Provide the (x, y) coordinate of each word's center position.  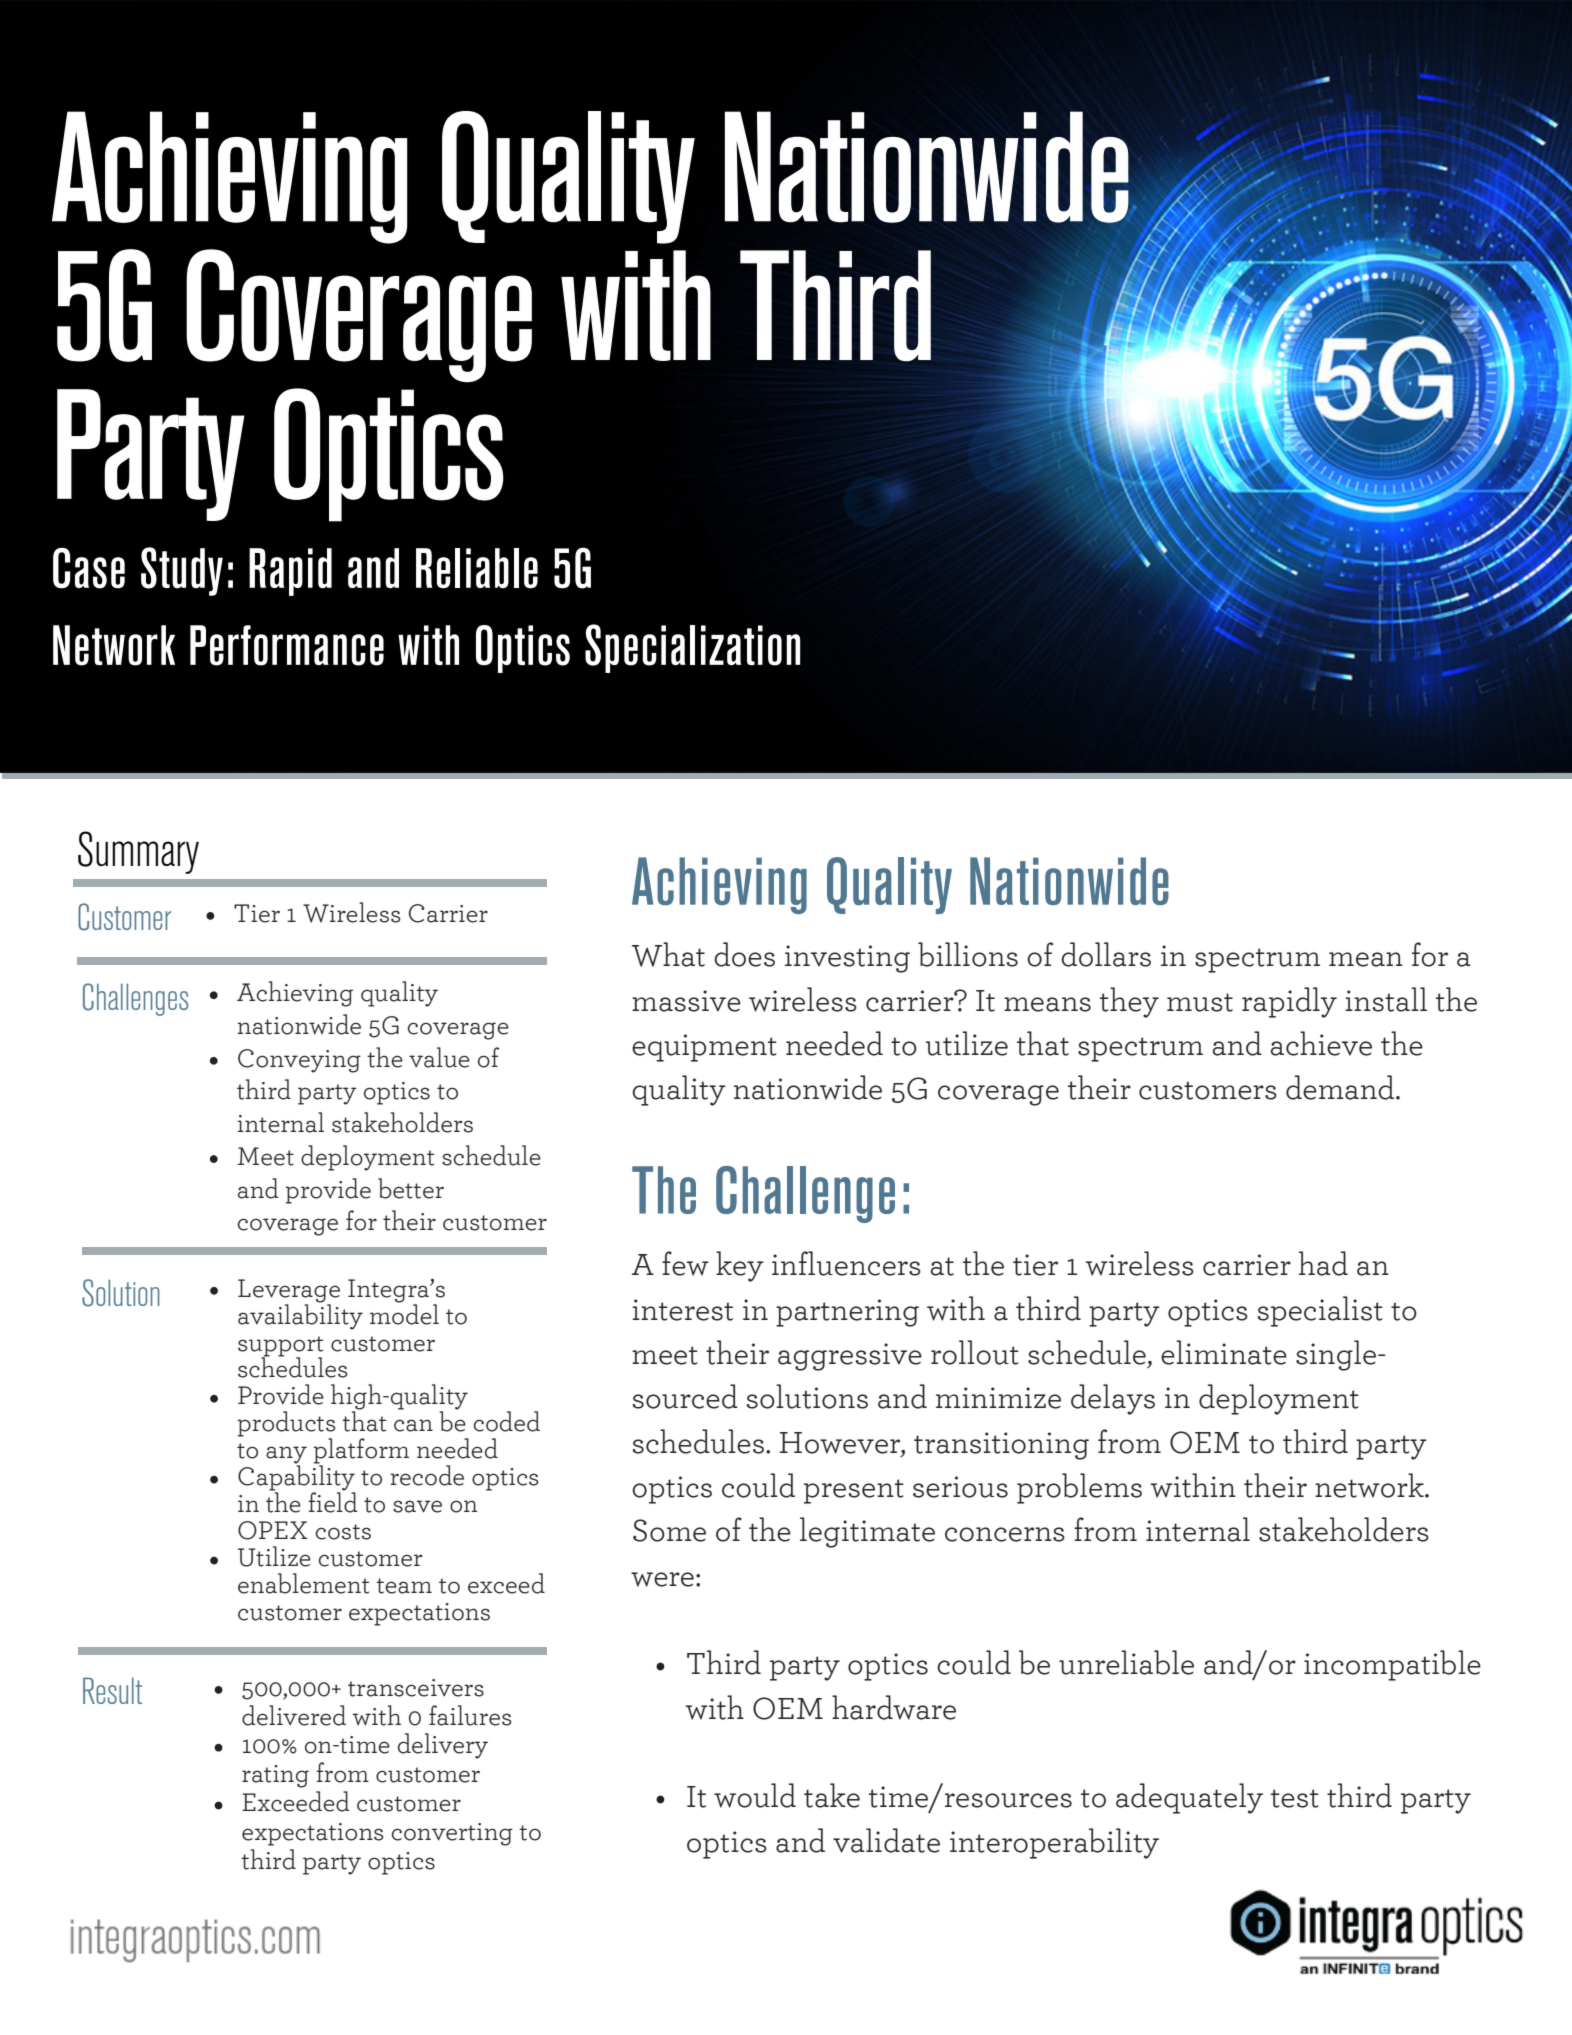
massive (686, 1001)
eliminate (1224, 1352)
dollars (1106, 954)
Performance (287, 645)
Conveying (299, 1061)
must (1200, 1002)
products (286, 1425)
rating (275, 1776)
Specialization (692, 648)
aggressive (850, 1357)
